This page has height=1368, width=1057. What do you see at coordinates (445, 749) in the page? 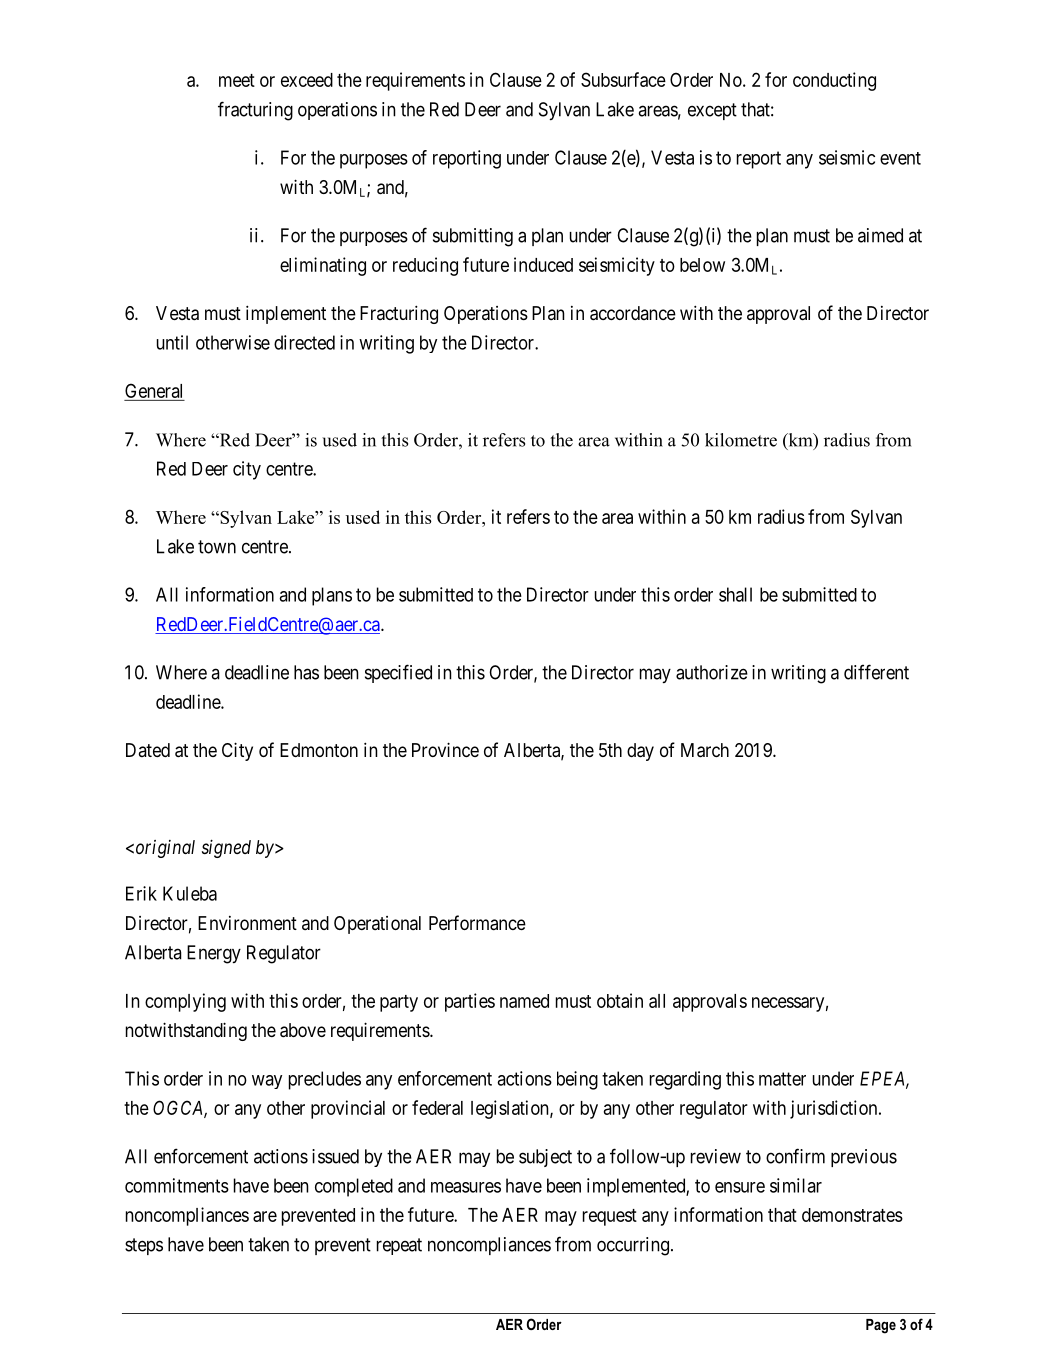
I see `Province` at bounding box center [445, 749].
